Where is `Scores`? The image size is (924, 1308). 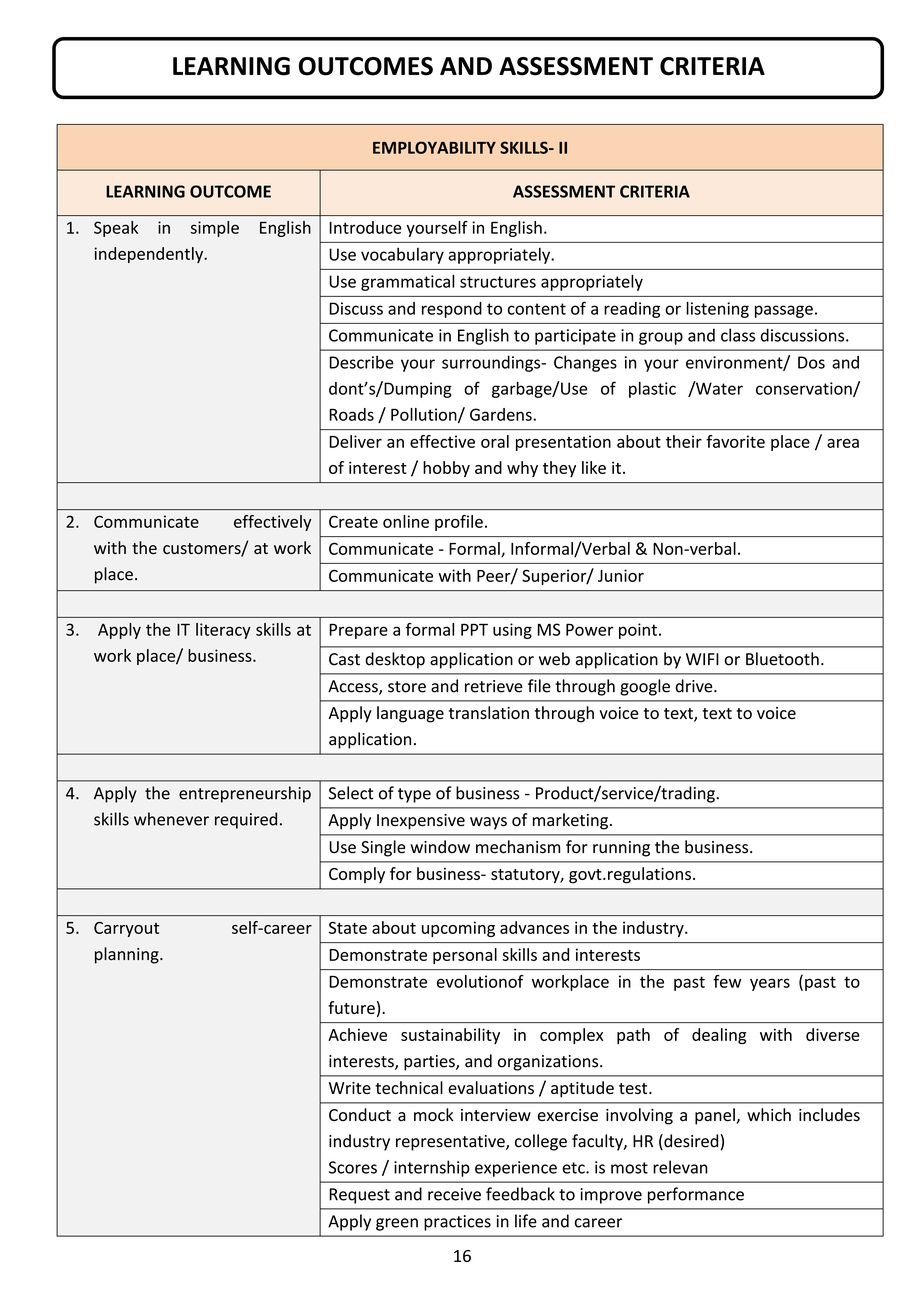 Scores is located at coordinates (353, 1167).
